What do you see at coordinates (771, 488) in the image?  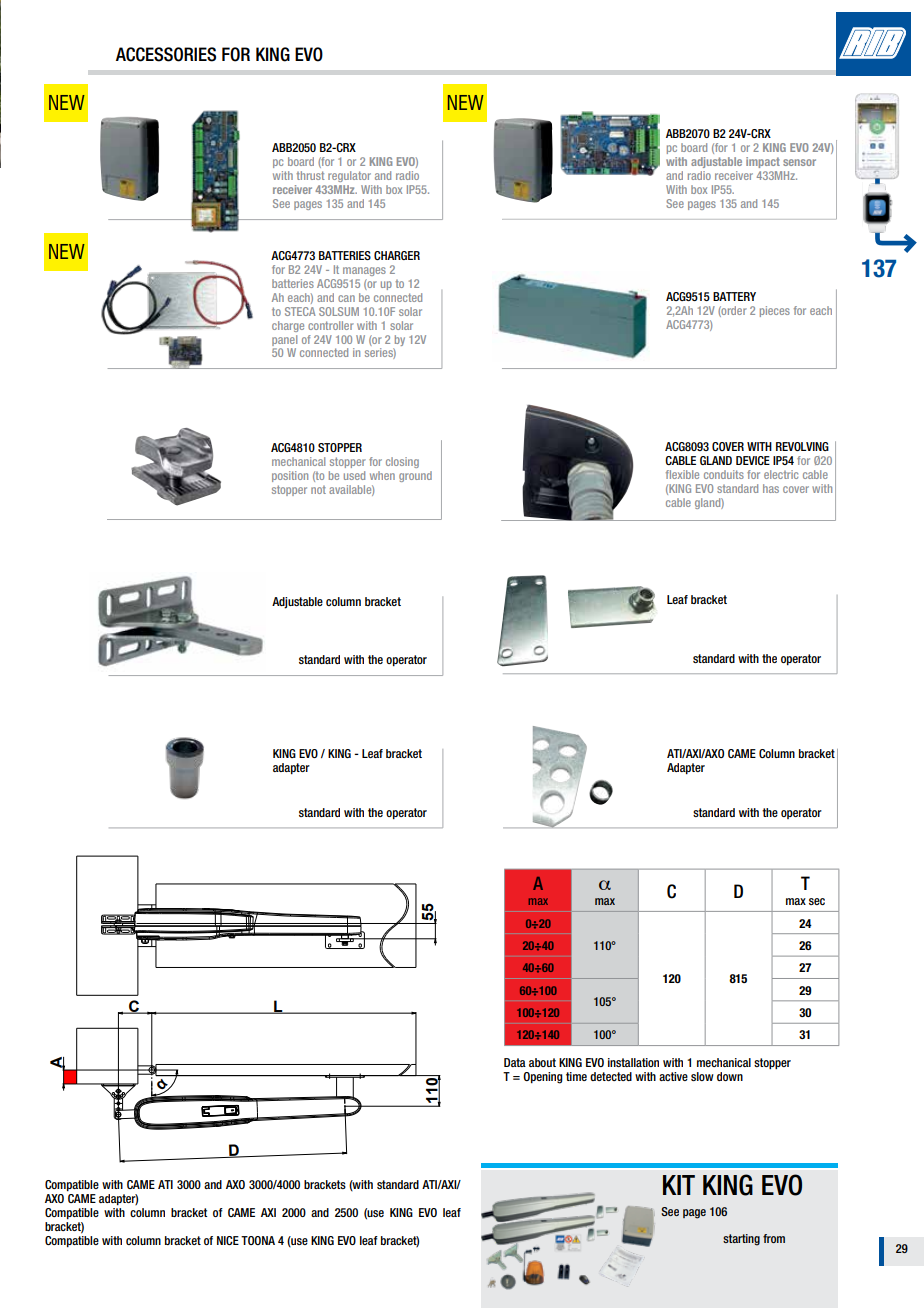 I see `has` at bounding box center [771, 488].
